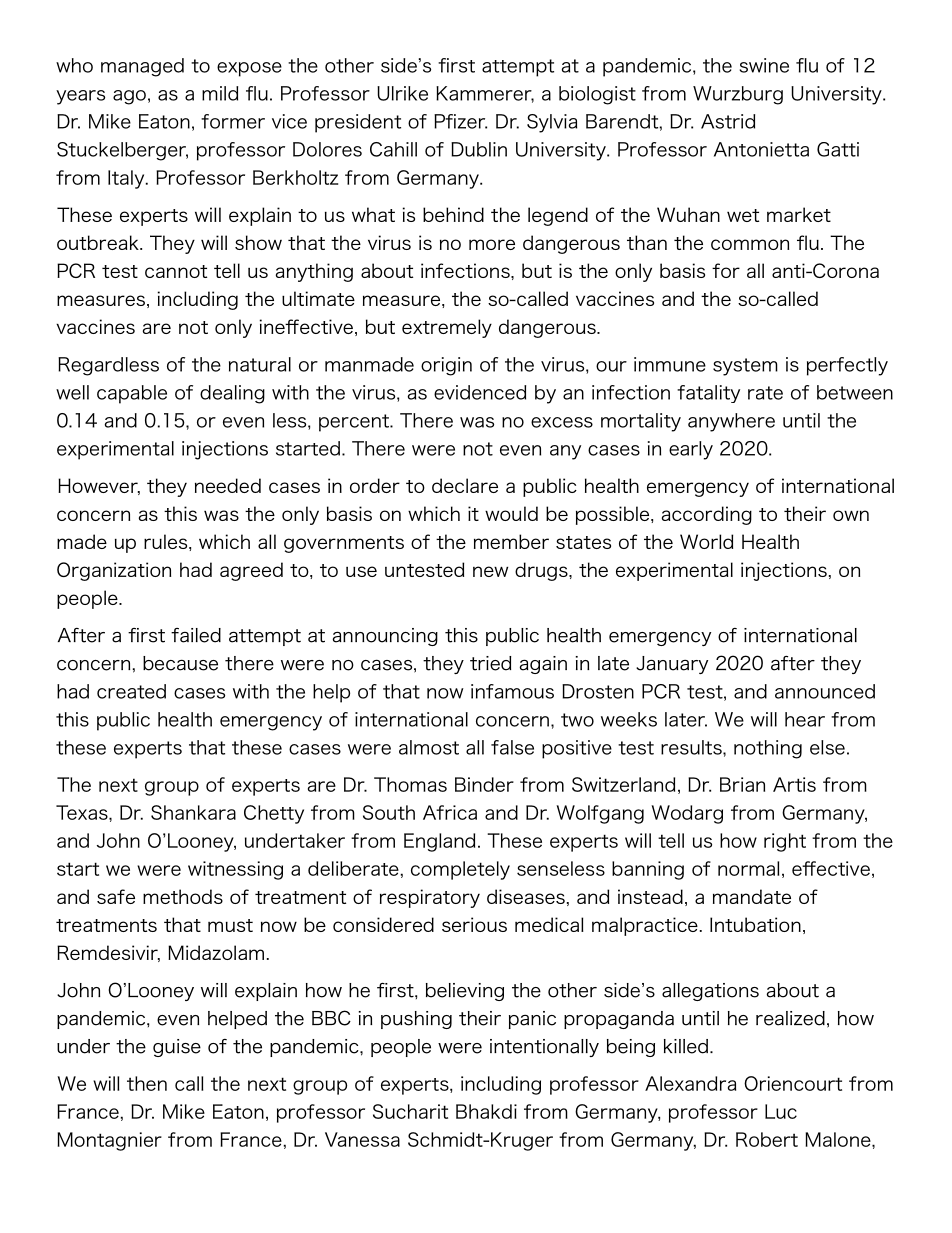  What do you see at coordinates (129, 97) in the image?
I see `ago` at bounding box center [129, 97].
